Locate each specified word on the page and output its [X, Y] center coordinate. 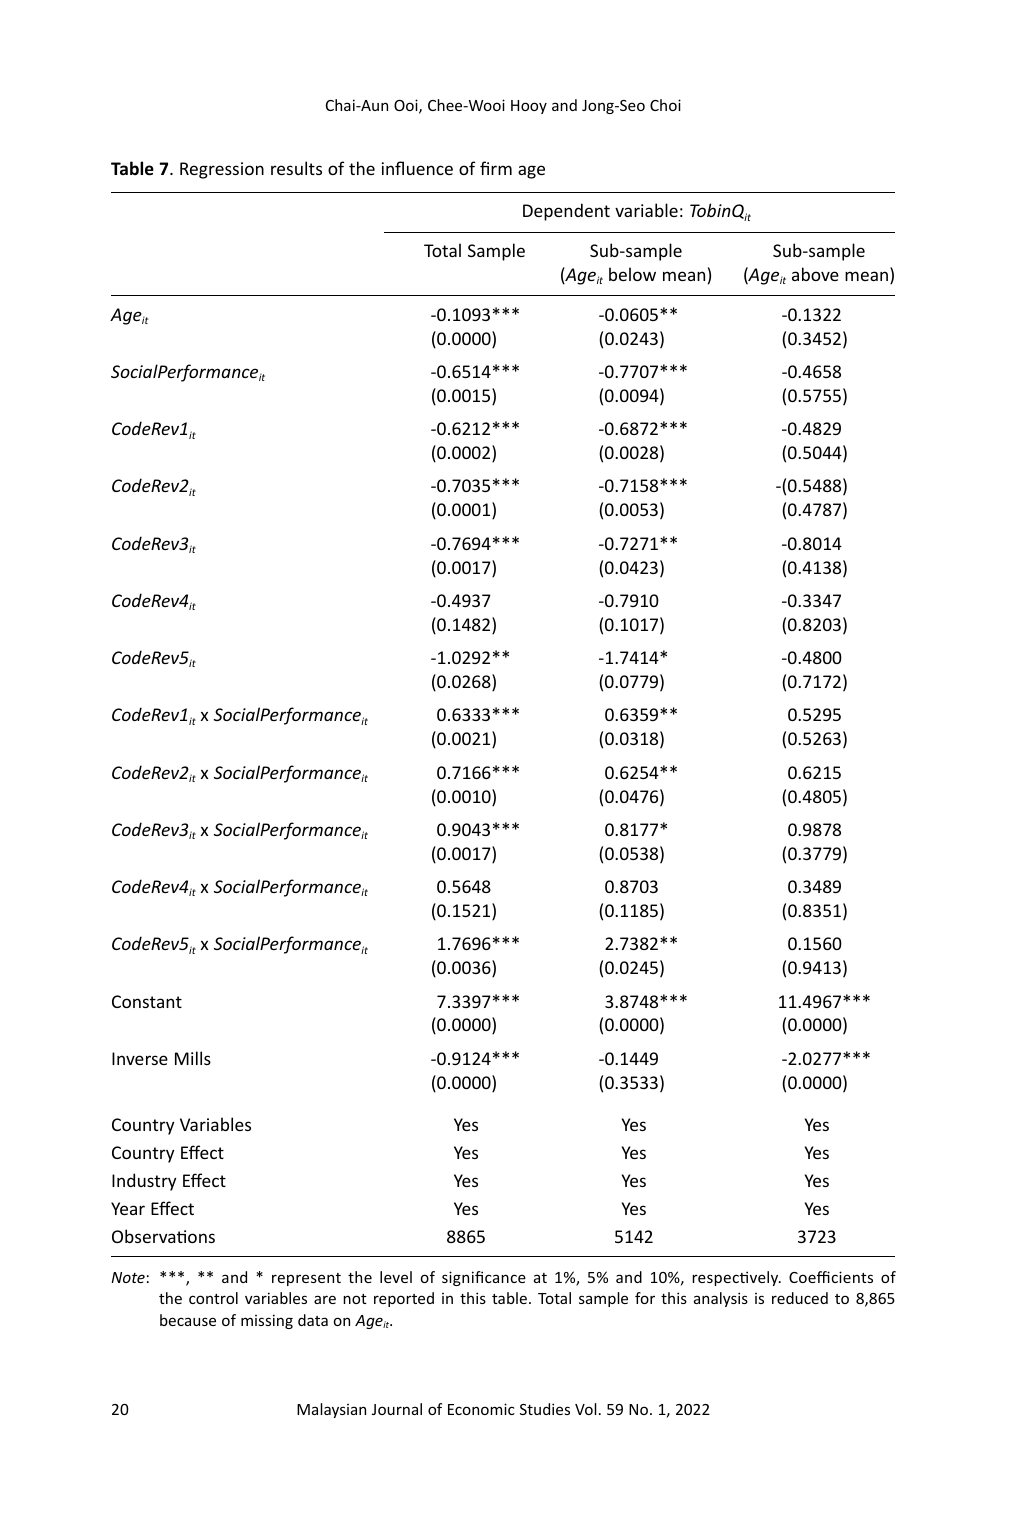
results [296, 168]
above [815, 274]
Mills [193, 1058]
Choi [665, 105]
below [632, 274]
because [188, 1320]
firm [496, 168]
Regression [222, 170]
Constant [147, 1001]
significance [484, 1278]
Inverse [140, 1058]
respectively [736, 1278]
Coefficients [831, 1277]
